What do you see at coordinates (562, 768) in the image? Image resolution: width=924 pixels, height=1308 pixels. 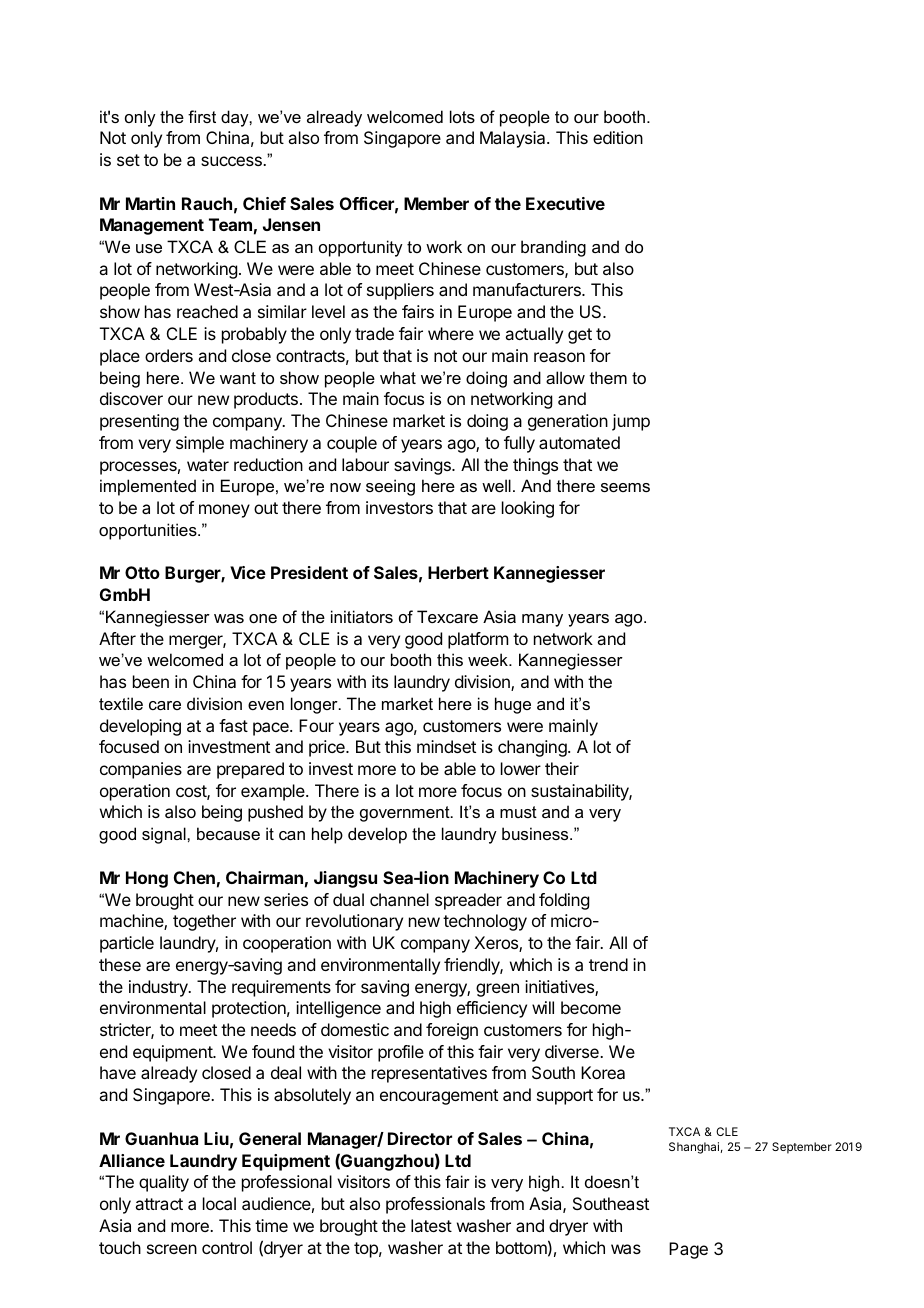 I see `their` at bounding box center [562, 768].
